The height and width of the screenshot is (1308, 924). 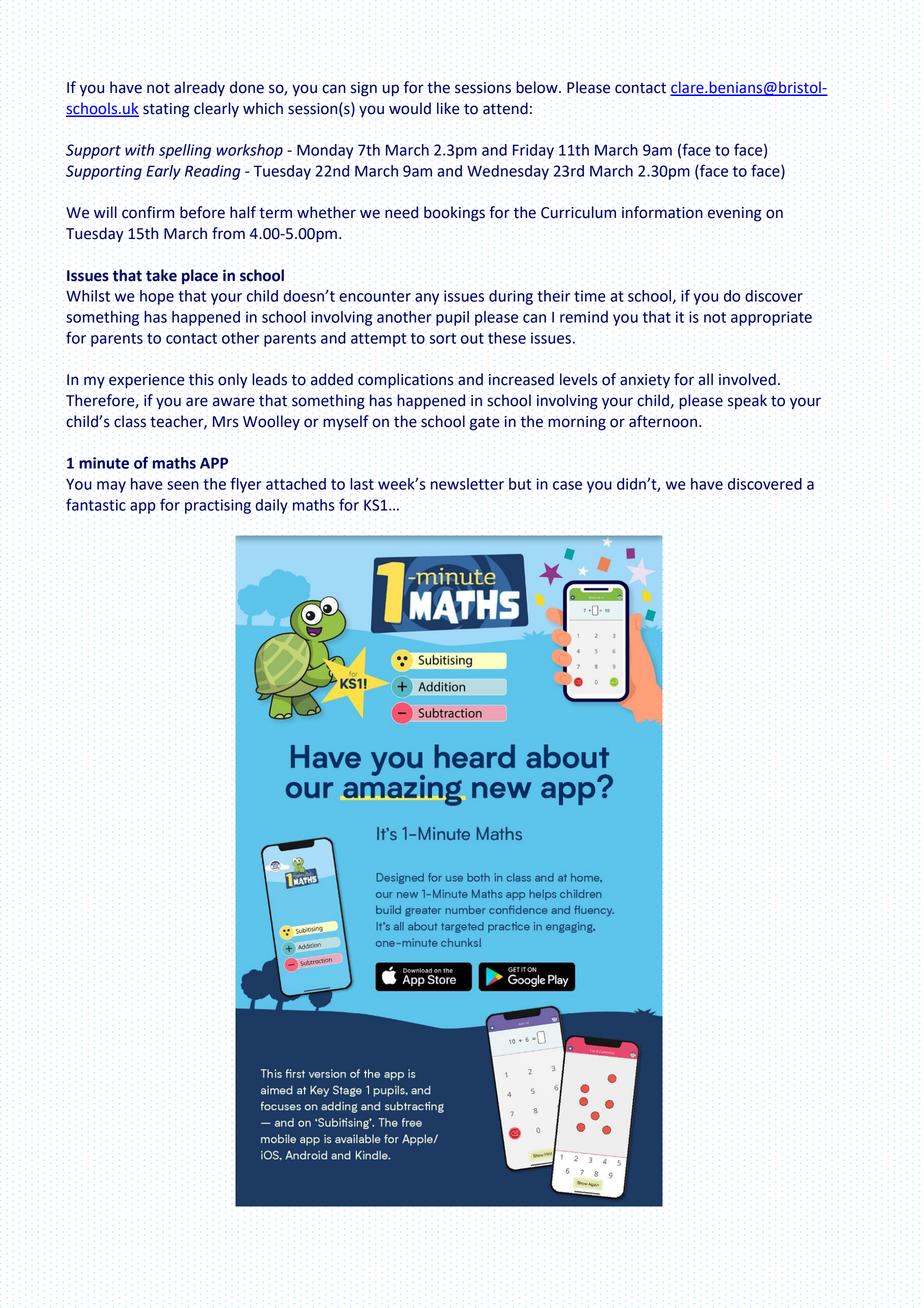 What do you see at coordinates (590, 296) in the screenshot?
I see `time` at bounding box center [590, 296].
